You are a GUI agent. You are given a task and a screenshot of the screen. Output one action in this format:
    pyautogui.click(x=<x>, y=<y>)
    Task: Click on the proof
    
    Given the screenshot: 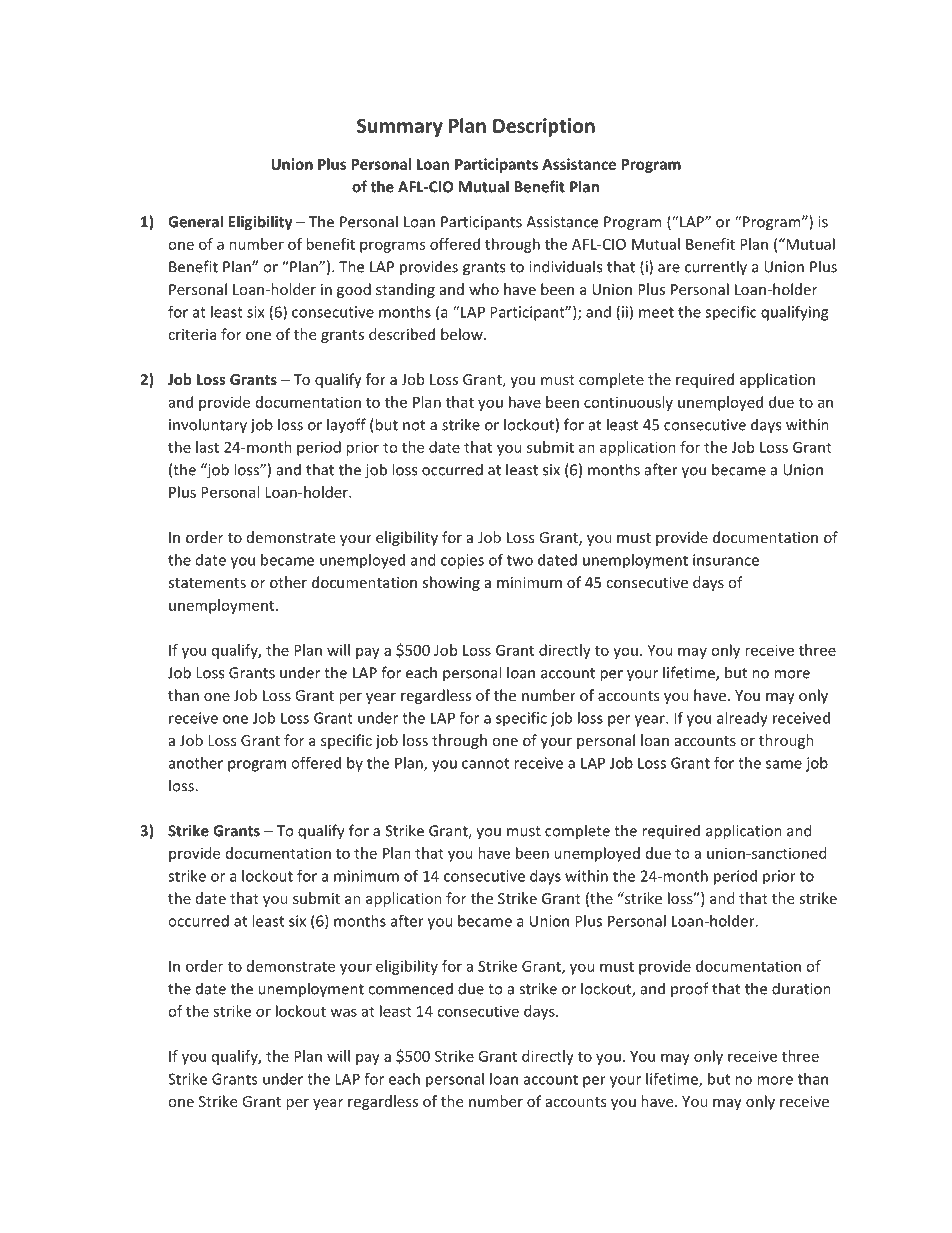 What is the action you would take?
    pyautogui.click(x=690, y=989)
